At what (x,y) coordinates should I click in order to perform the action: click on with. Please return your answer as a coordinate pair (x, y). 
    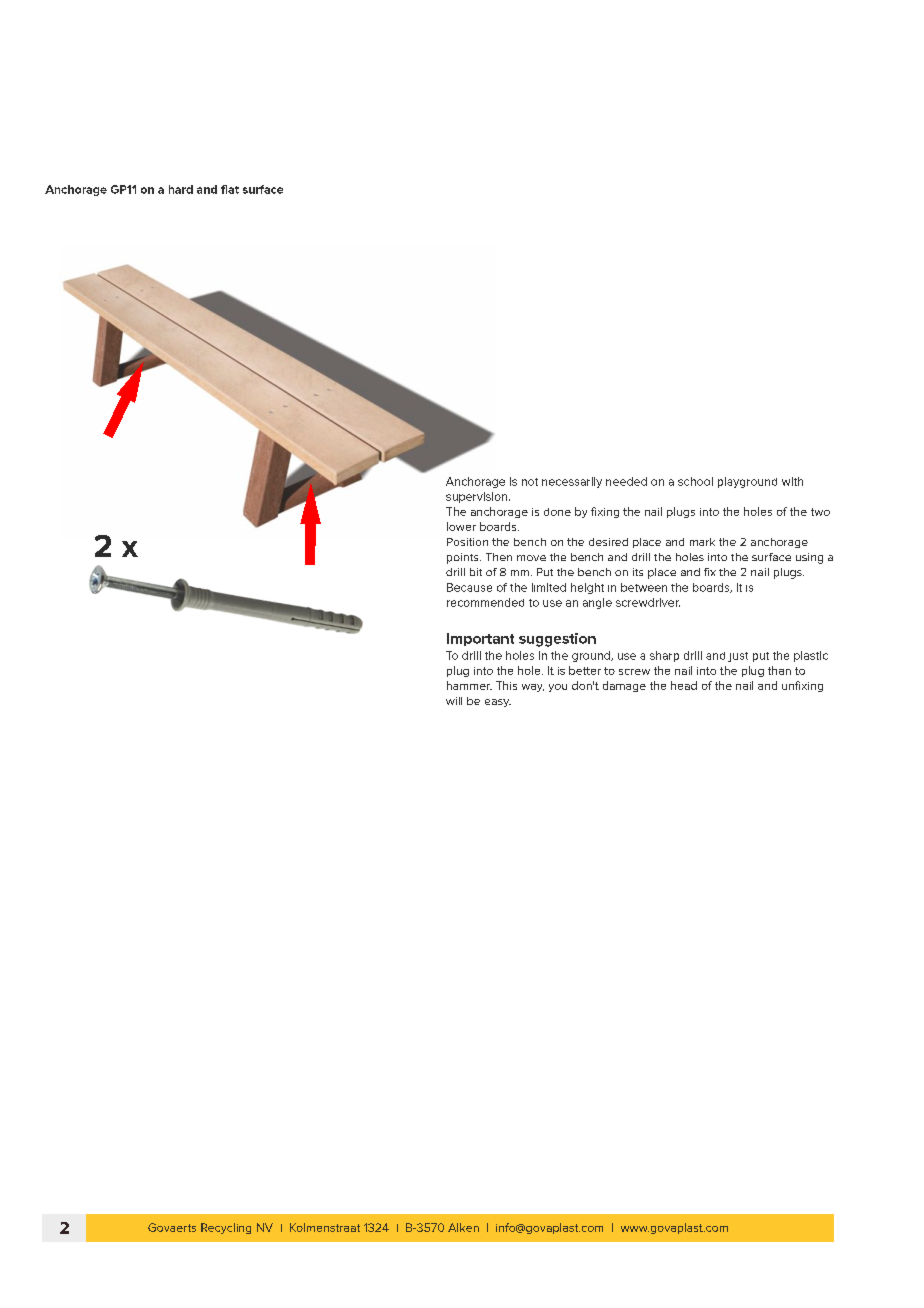
    Looking at the image, I should click on (792, 481).
